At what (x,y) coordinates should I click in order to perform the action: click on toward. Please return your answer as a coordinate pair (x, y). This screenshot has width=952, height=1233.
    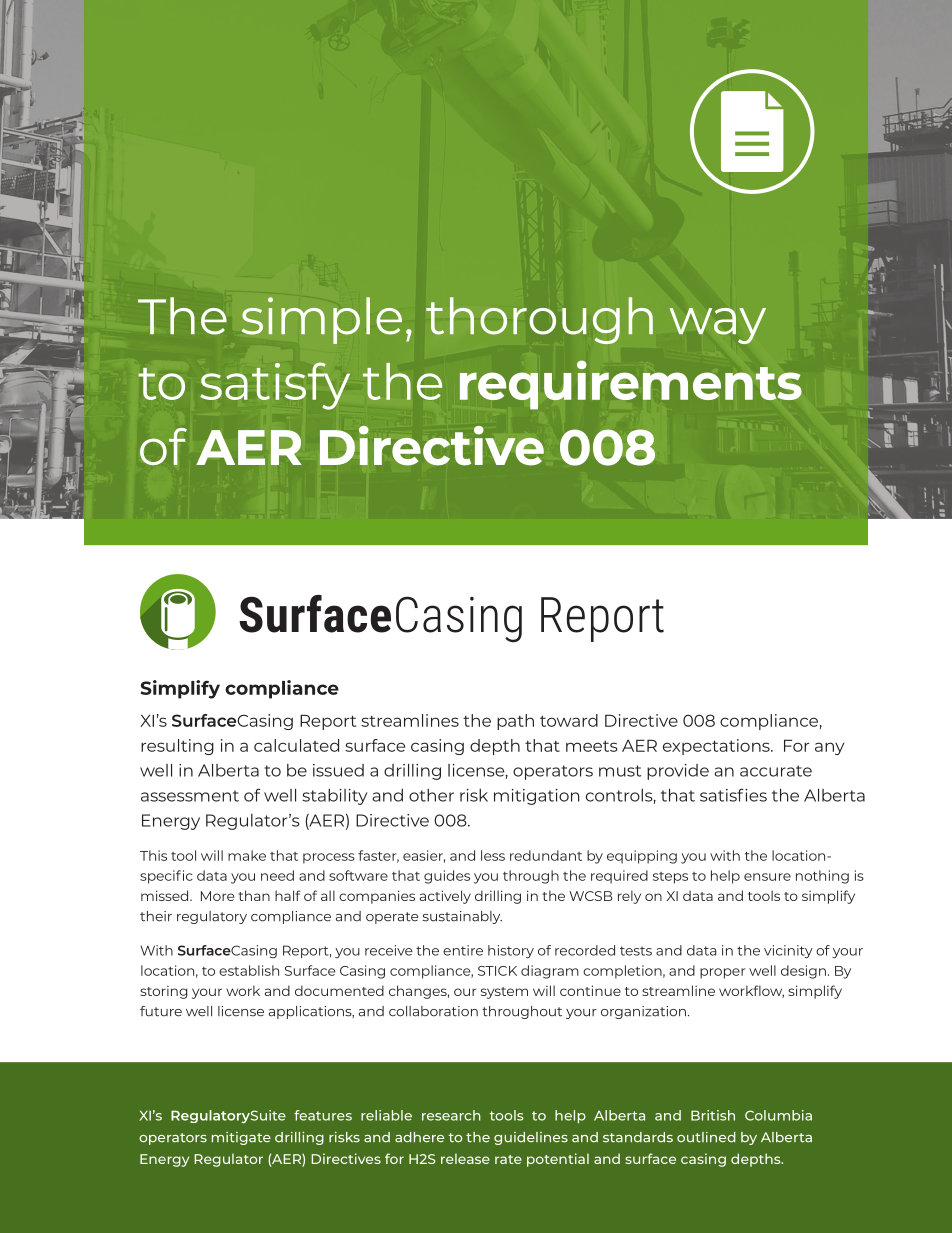
    Looking at the image, I should click on (569, 720).
